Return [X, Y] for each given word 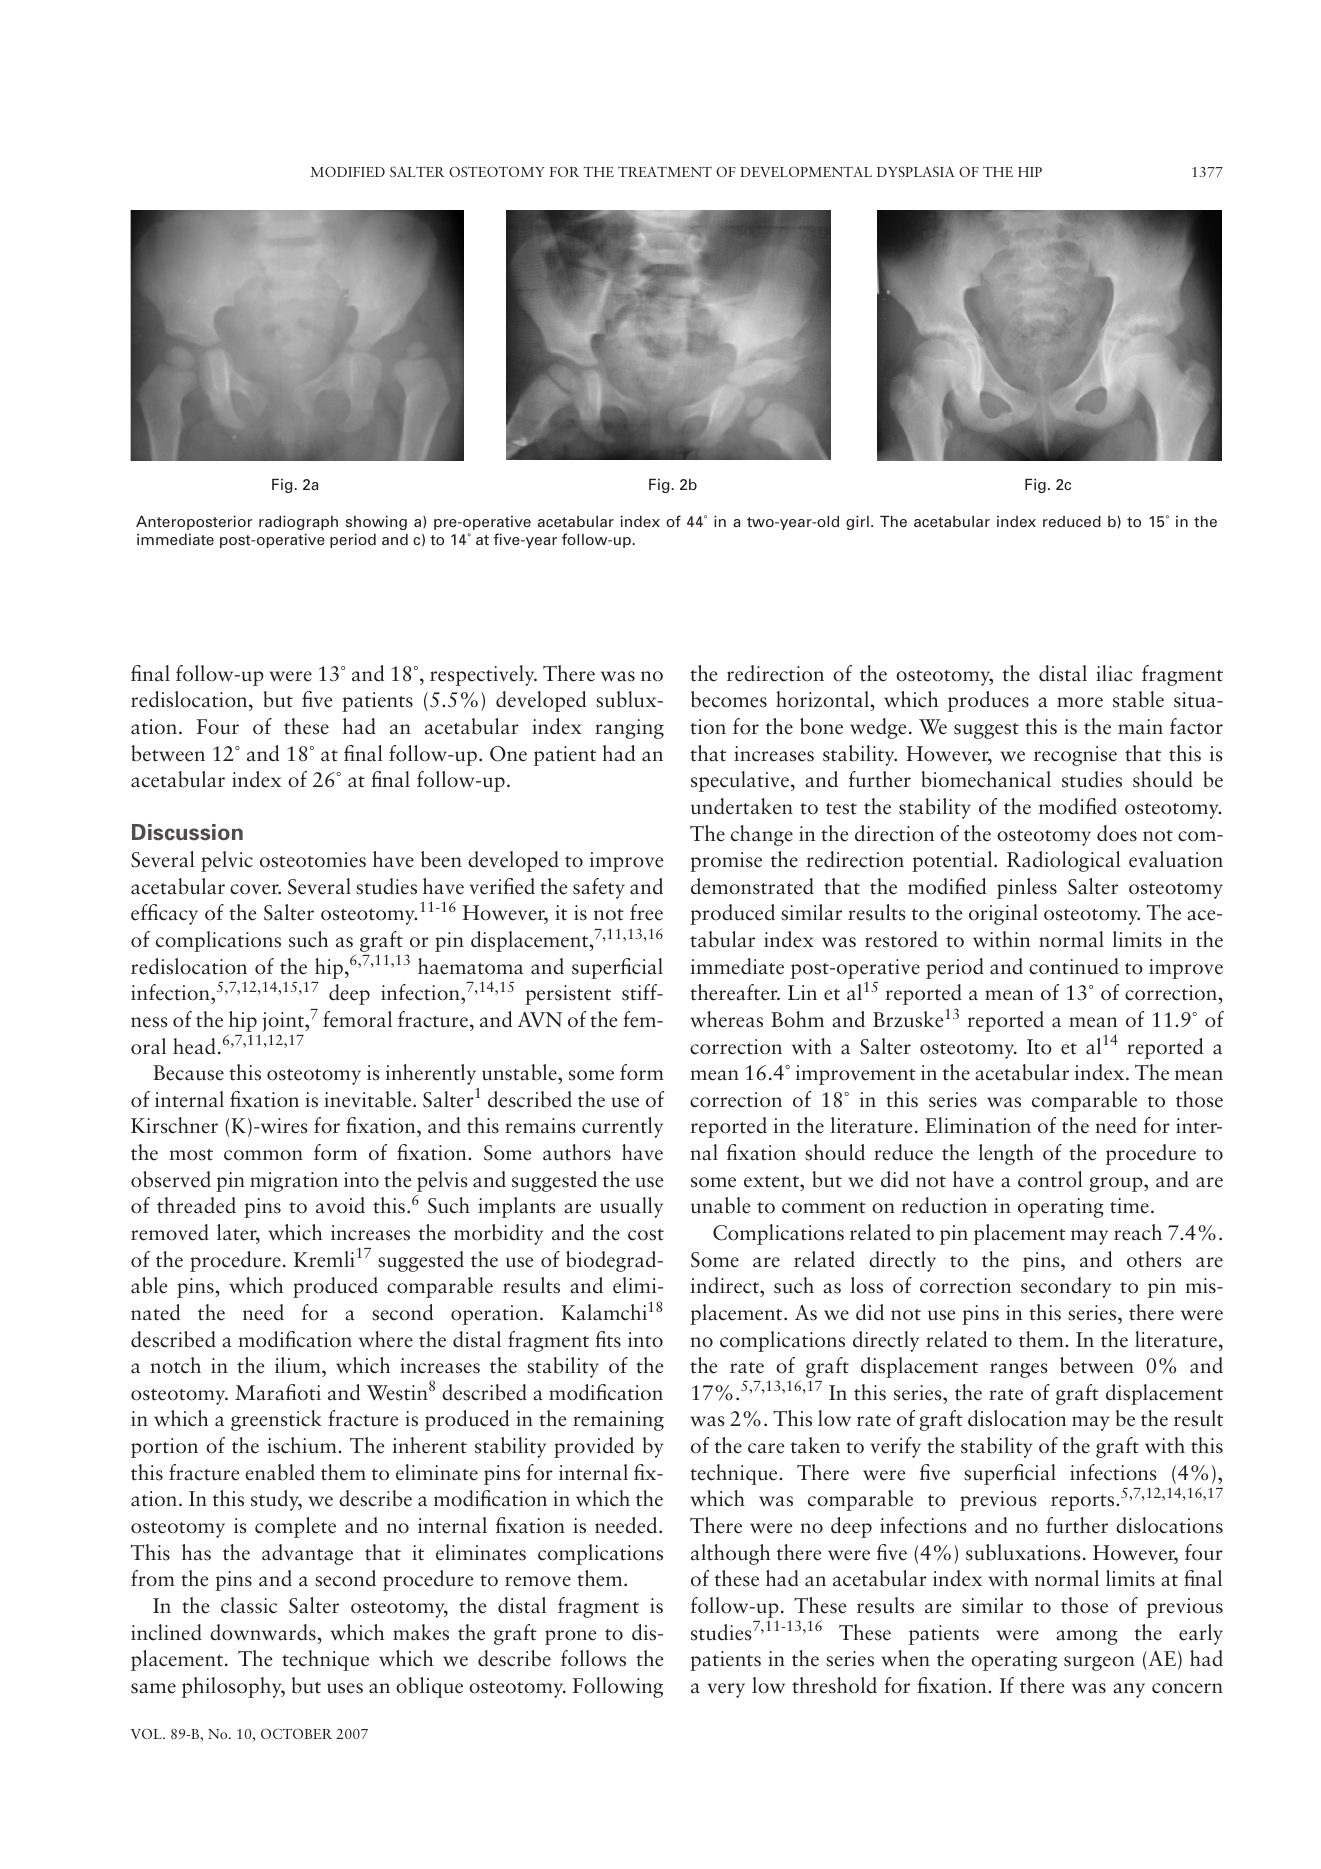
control [1050, 1179]
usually [631, 1207]
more [1080, 702]
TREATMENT [665, 171]
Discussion [187, 832]
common [263, 1155]
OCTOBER [296, 1733]
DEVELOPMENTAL [806, 171]
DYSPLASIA [916, 171]
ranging [629, 729]
